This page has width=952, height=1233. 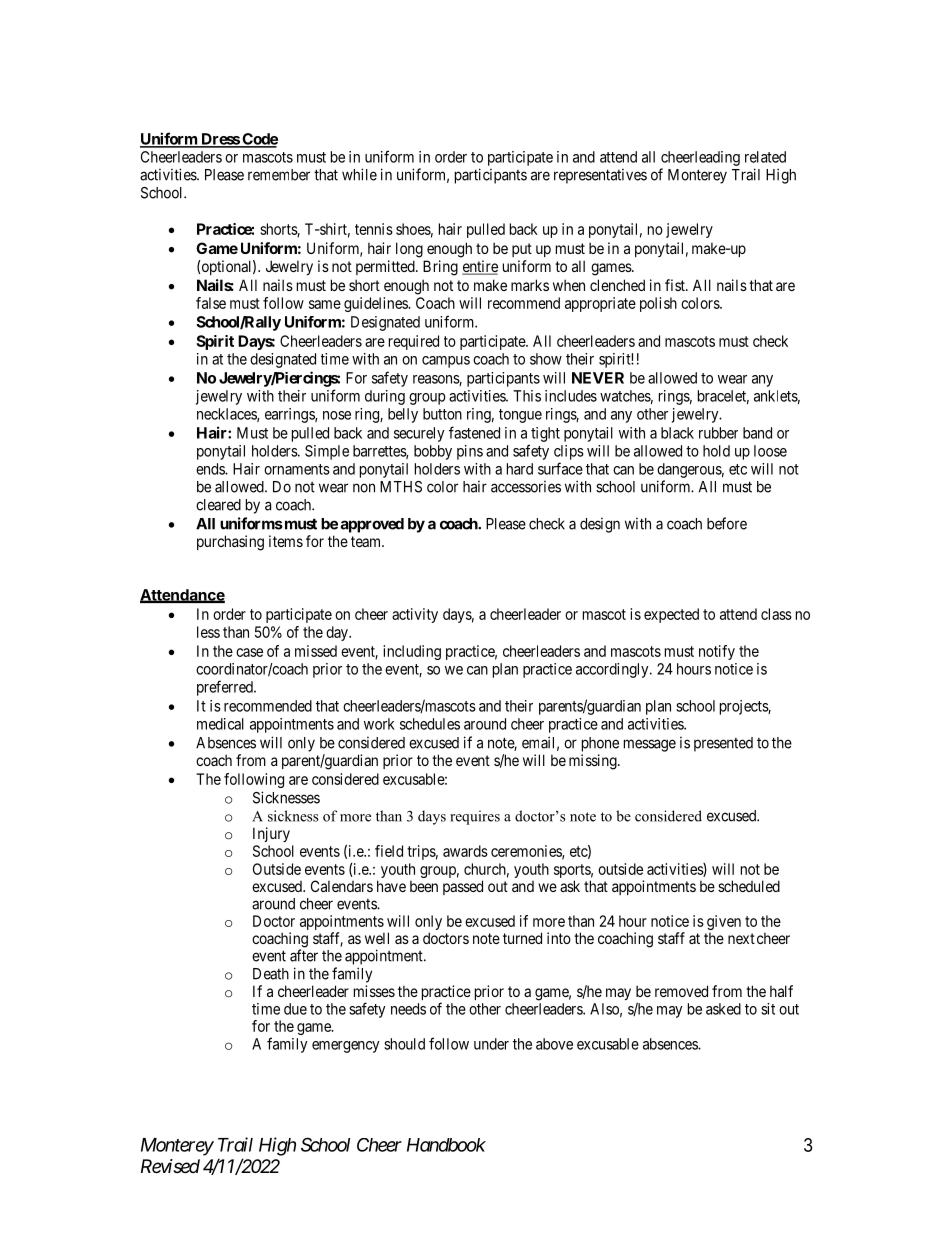 I want to click on notify, so click(x=717, y=652).
